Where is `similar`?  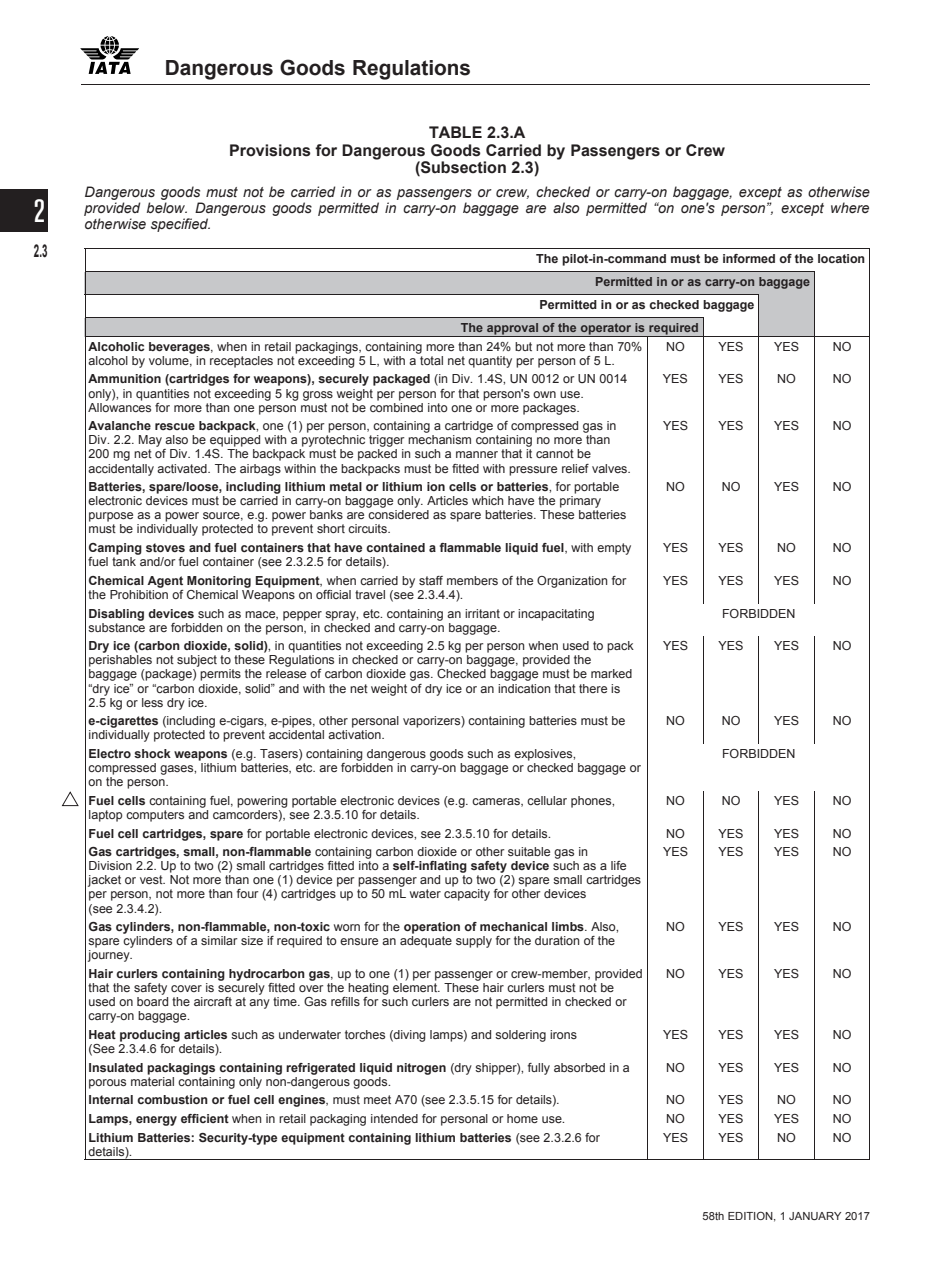
similar is located at coordinates (219, 940).
